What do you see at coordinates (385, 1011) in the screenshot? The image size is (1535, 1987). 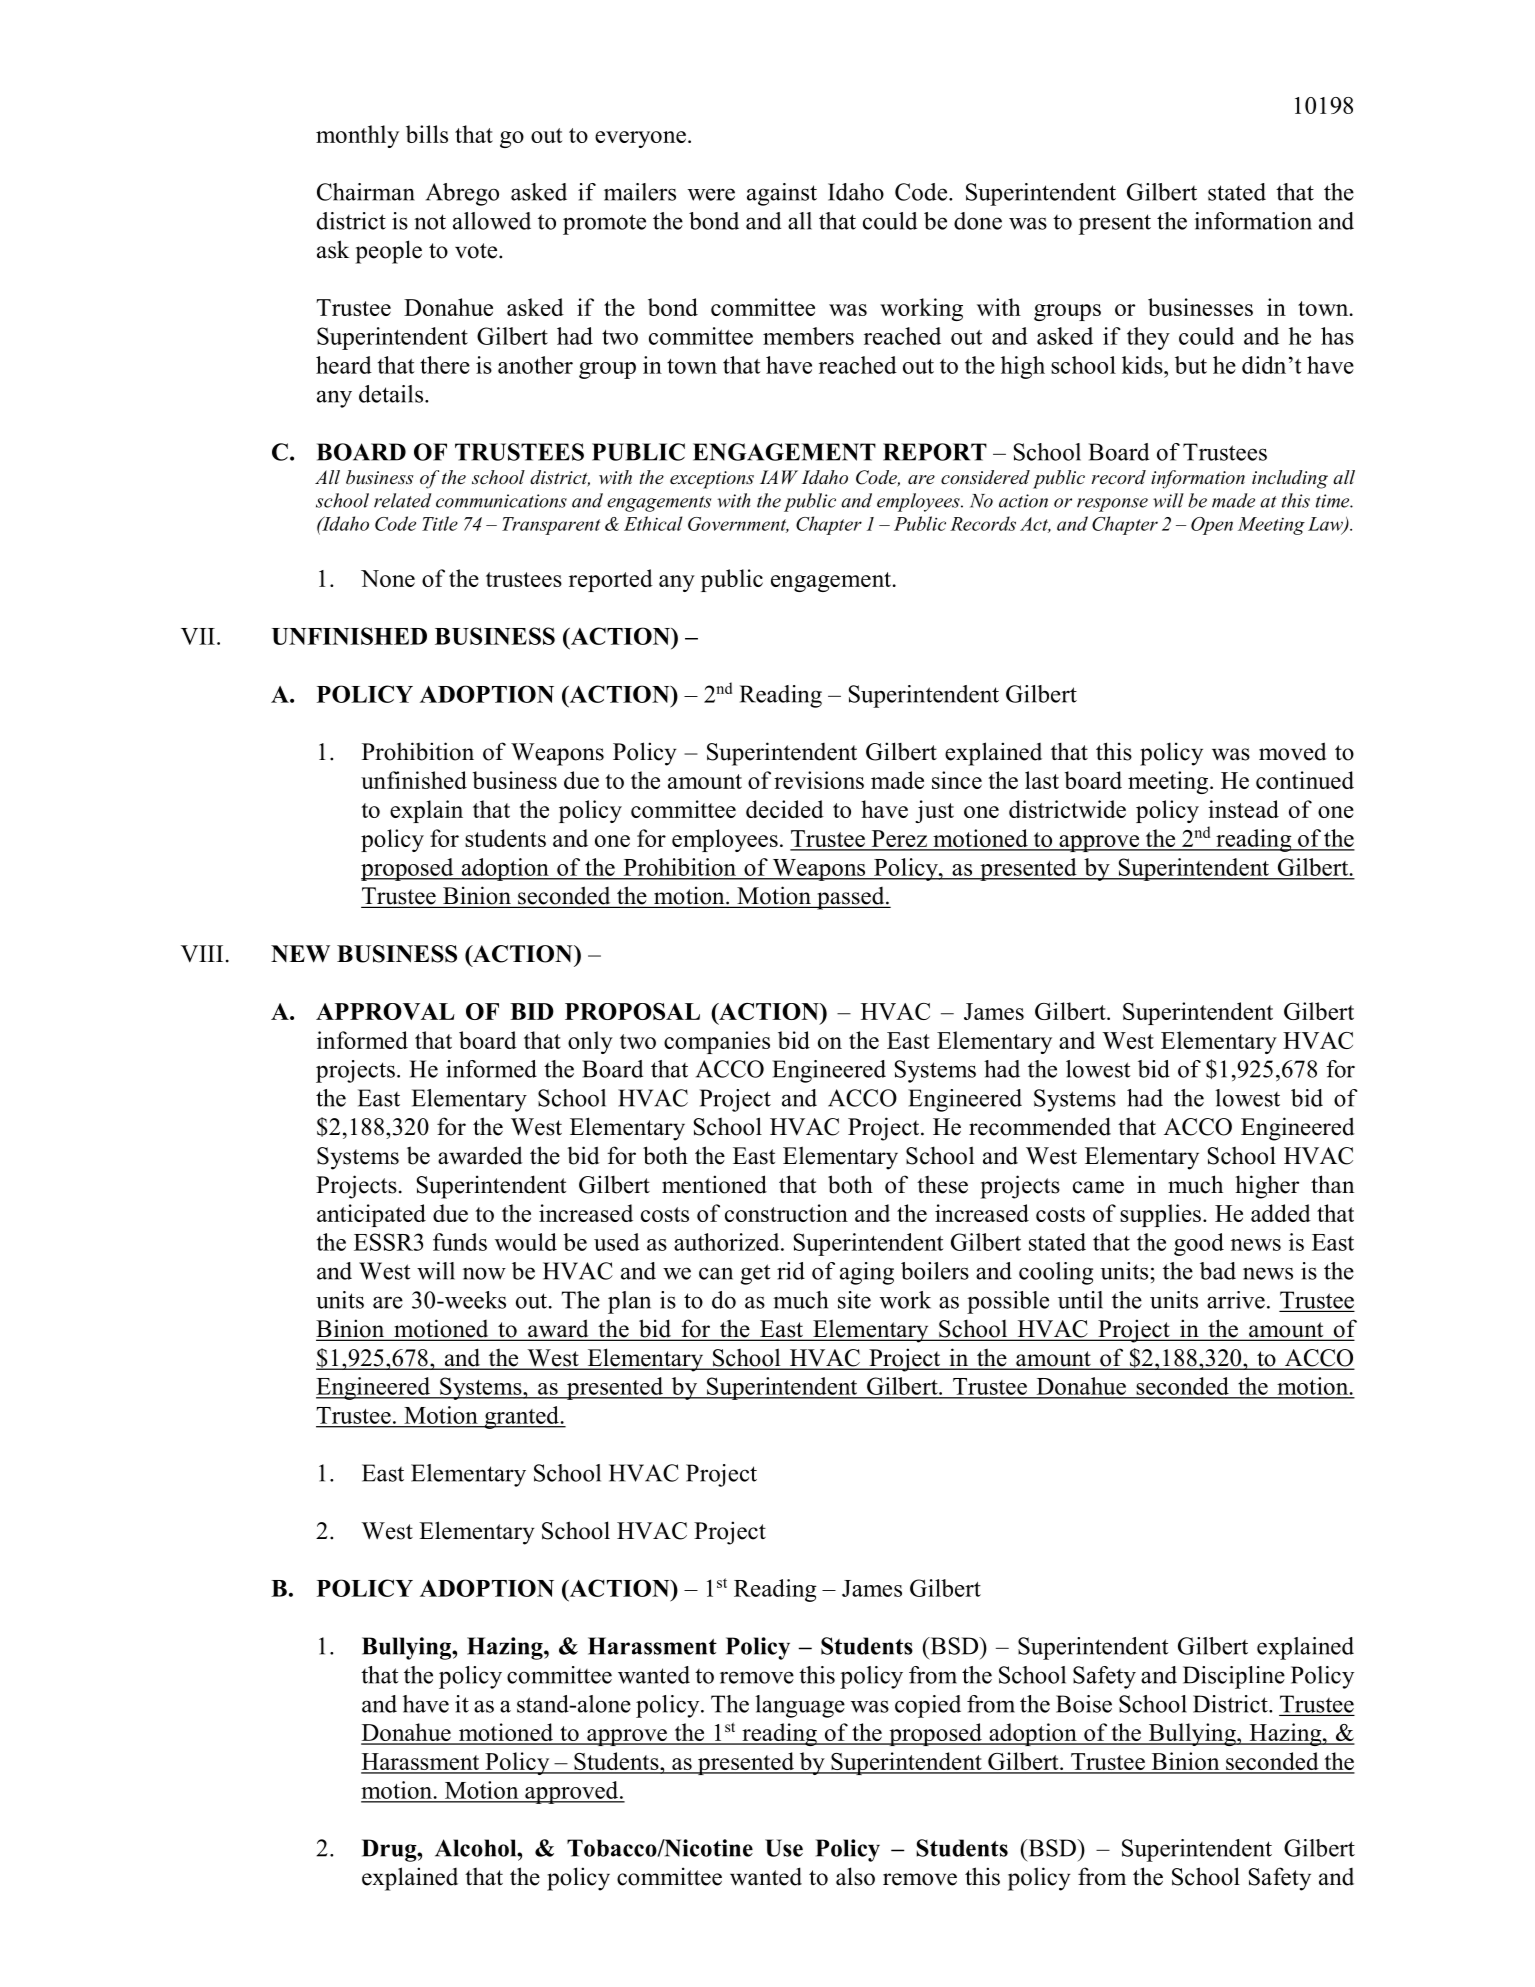 I see `APPROVAL` at bounding box center [385, 1011].
